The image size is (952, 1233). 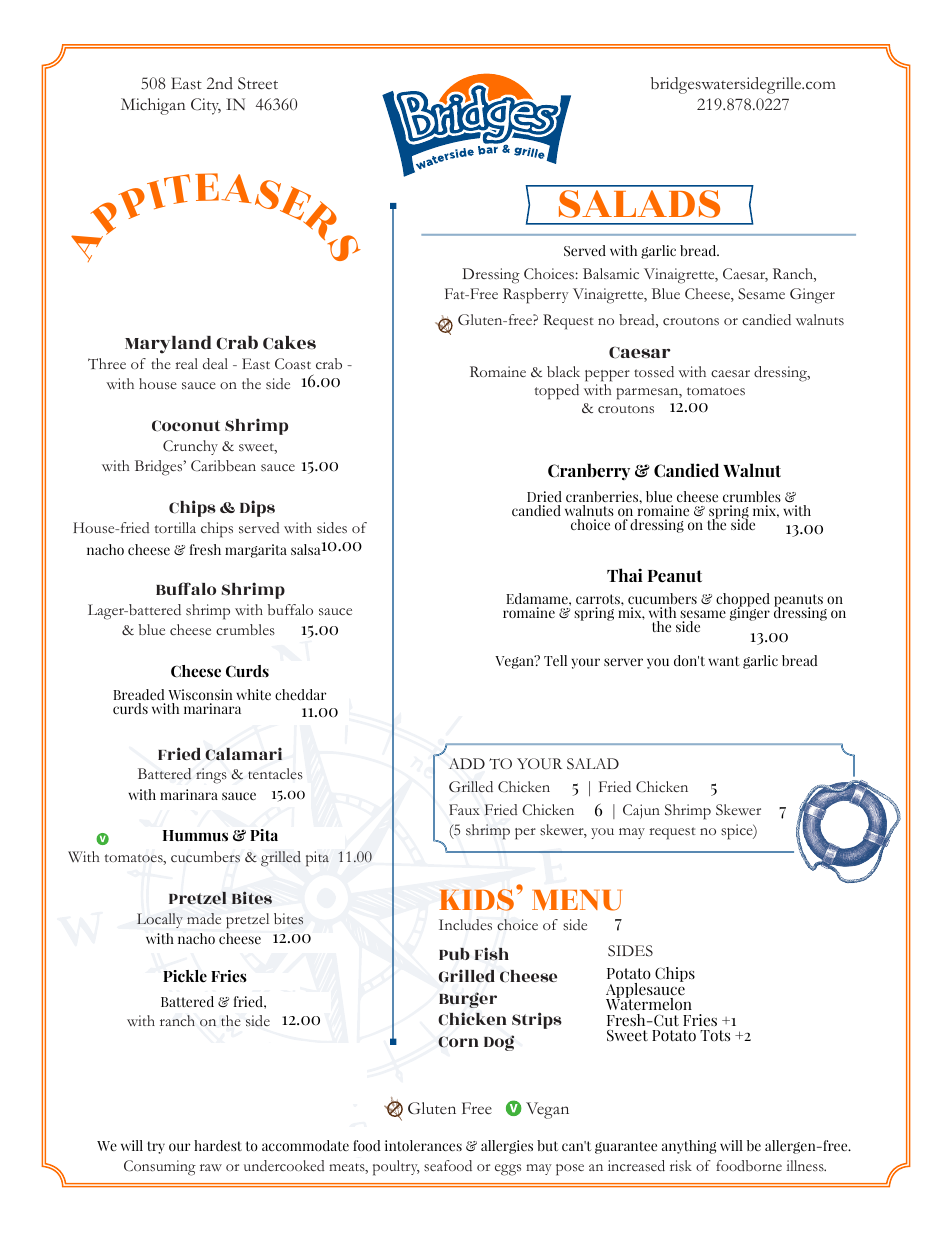 I want to click on tossed, so click(x=654, y=371).
